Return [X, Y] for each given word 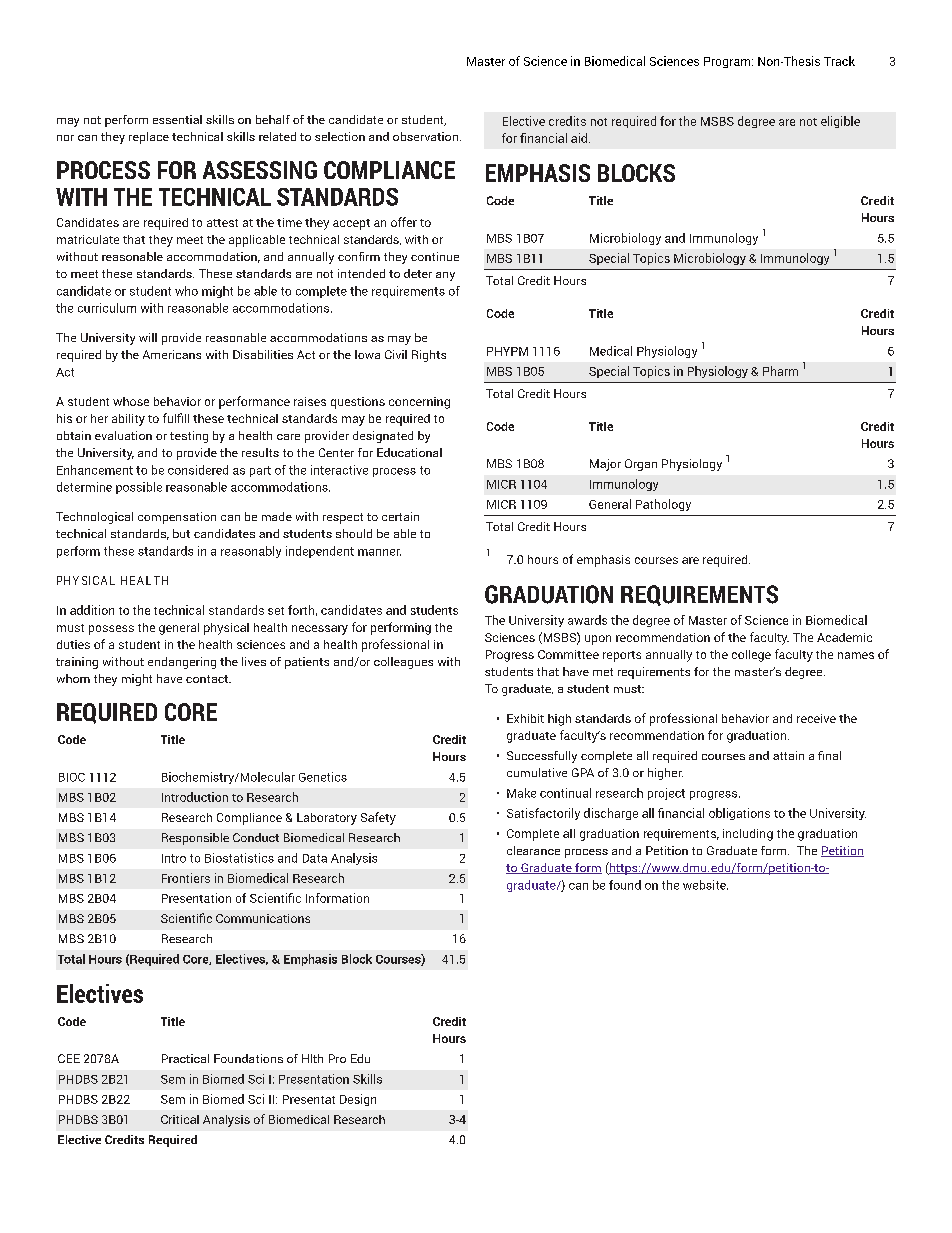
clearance [533, 850]
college [751, 656]
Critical [180, 1119]
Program [728, 62]
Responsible [195, 839]
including [748, 835]
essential [177, 119]
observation [425, 136]
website [705, 885]
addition [92, 610]
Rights [429, 356]
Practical [185, 1058]
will [148, 337]
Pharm [780, 371]
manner [379, 552]
